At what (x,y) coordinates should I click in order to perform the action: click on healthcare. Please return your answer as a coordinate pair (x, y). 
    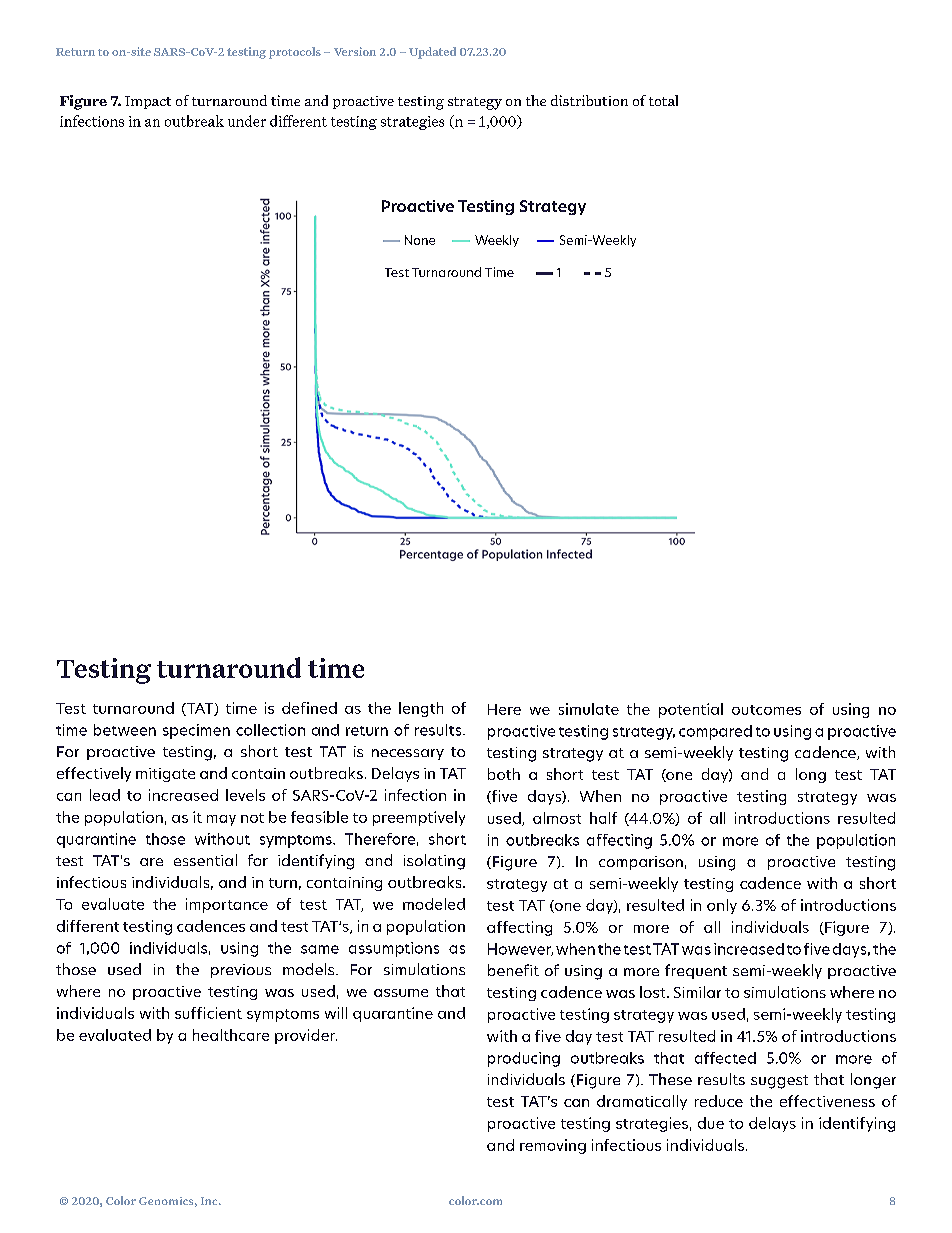
    Looking at the image, I should click on (231, 1035).
